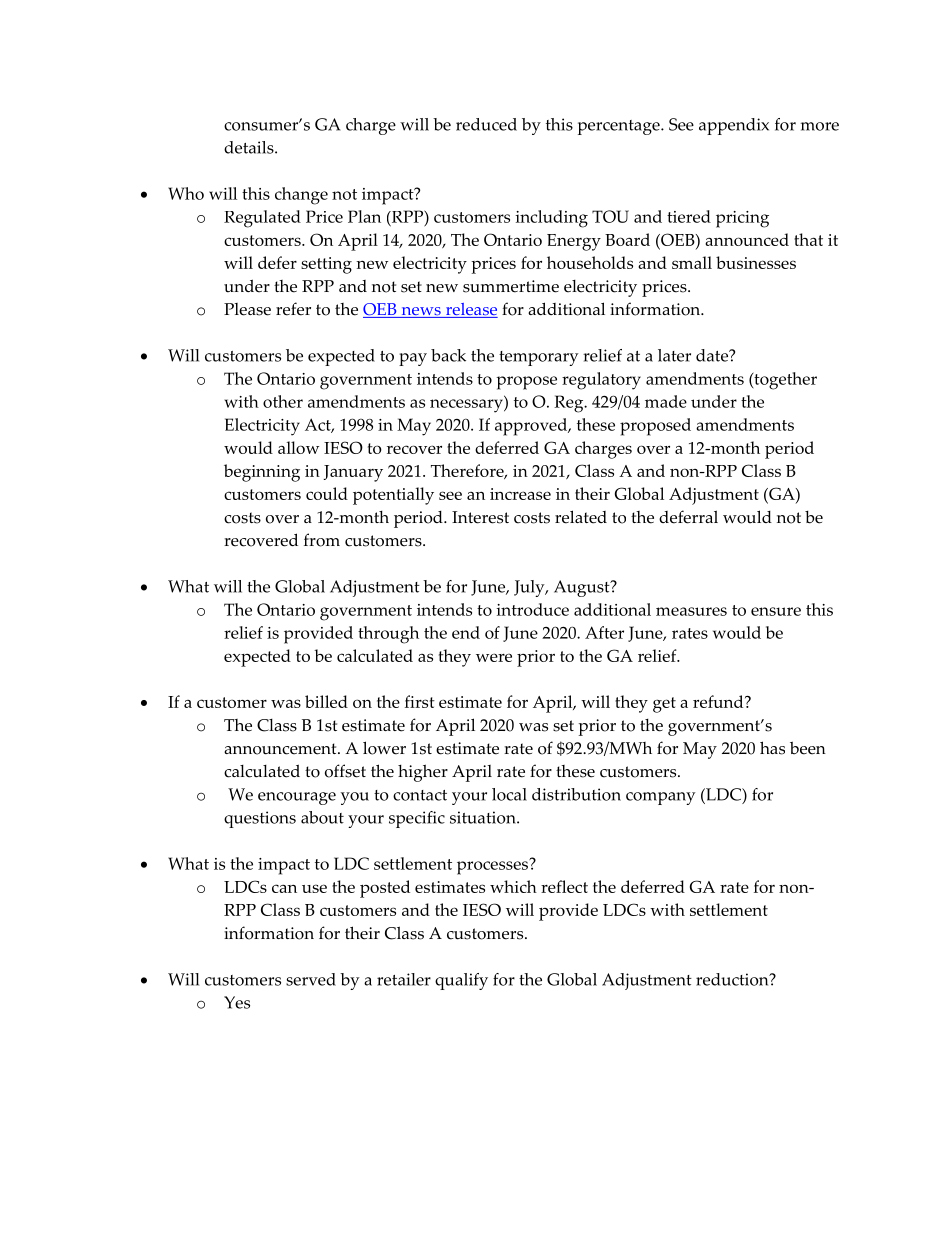 This page has width=952, height=1233. I want to click on Interest, so click(480, 517).
